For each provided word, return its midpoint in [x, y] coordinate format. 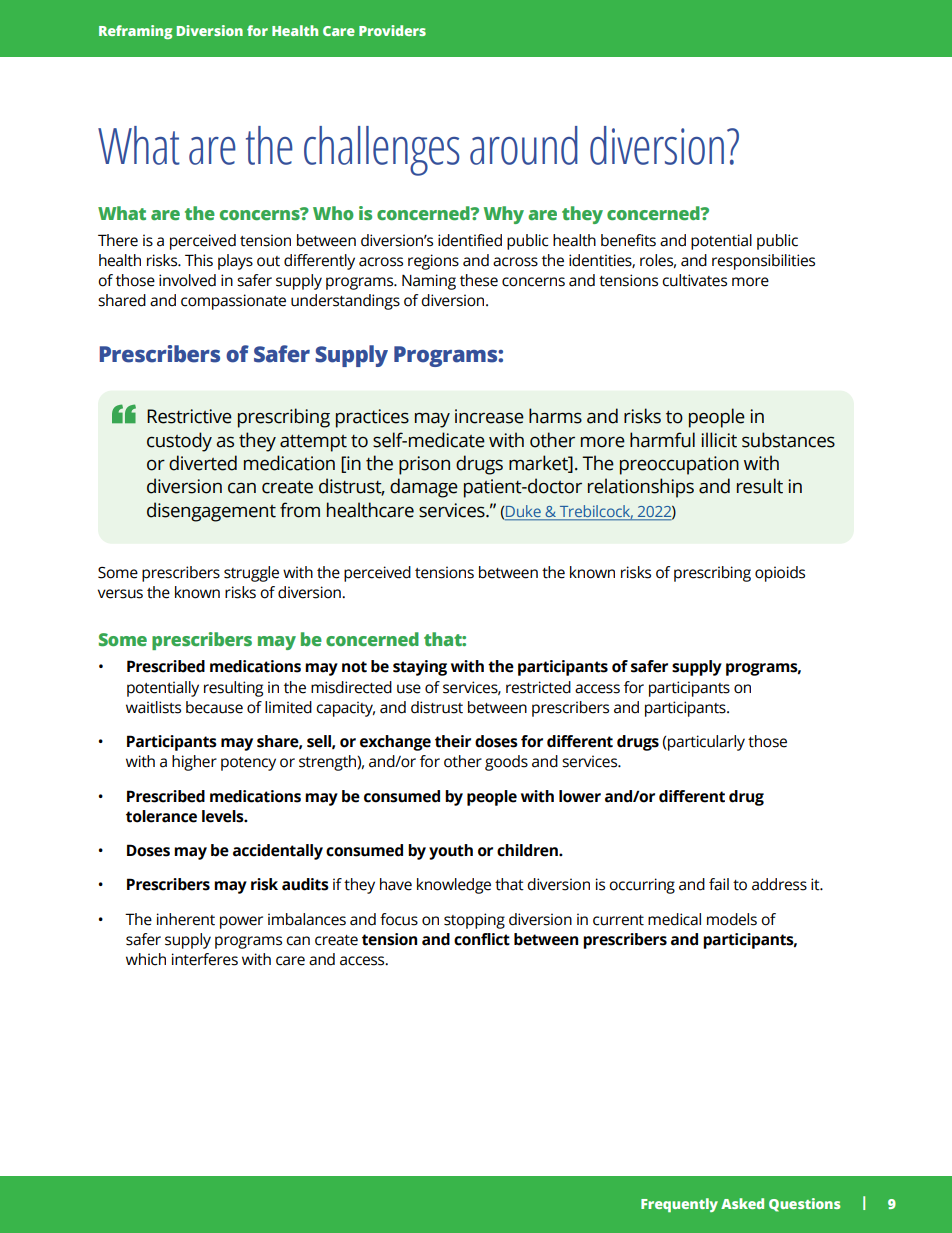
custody [179, 442]
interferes [205, 959]
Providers [392, 30]
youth [451, 852]
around [524, 145]
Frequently [679, 1205]
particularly [706, 743]
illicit [719, 440]
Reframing [135, 32]
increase [489, 416]
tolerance [161, 816]
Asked [742, 1203]
